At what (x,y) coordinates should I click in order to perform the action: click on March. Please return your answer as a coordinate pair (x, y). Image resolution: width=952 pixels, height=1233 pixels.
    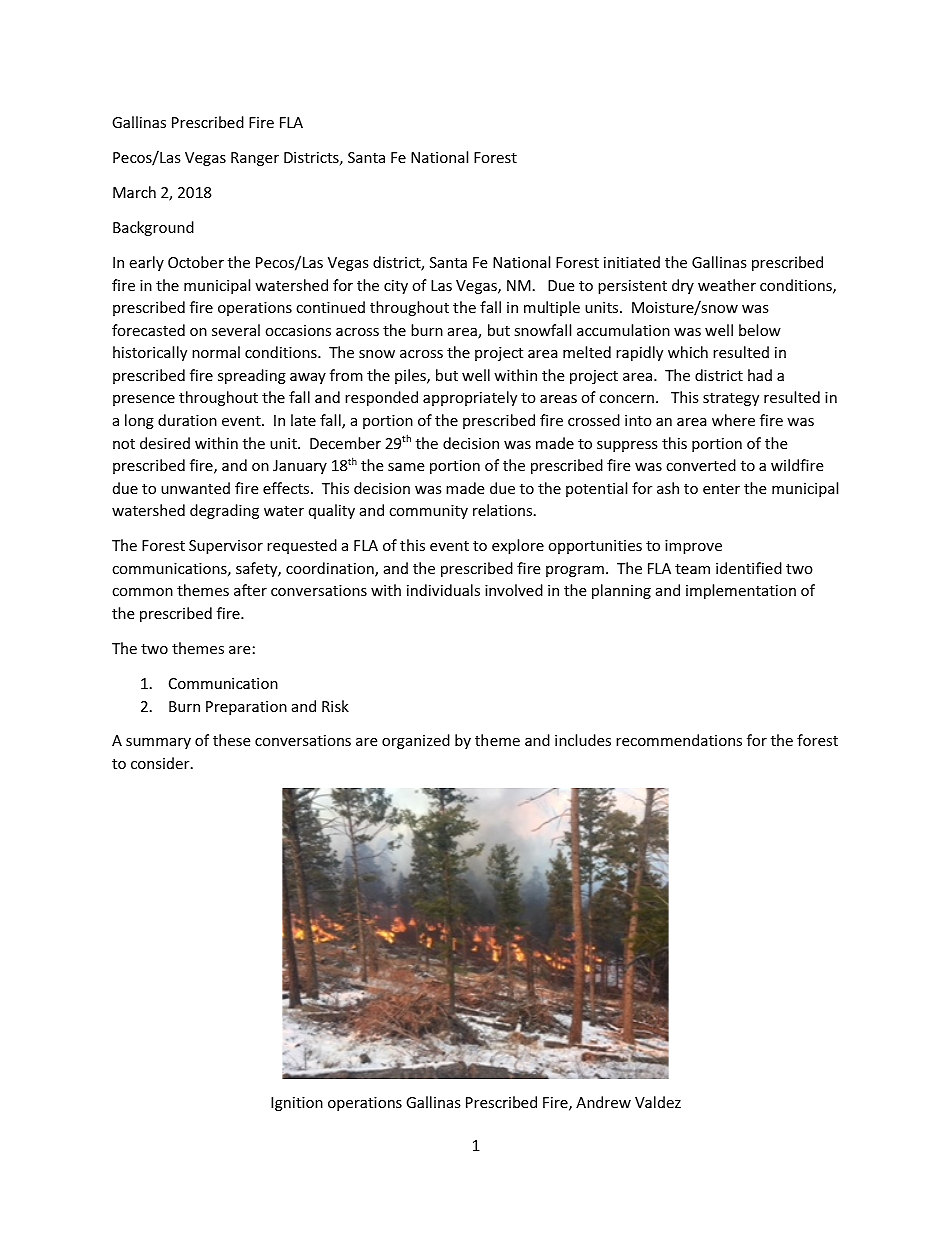
    Looking at the image, I should click on (134, 192).
